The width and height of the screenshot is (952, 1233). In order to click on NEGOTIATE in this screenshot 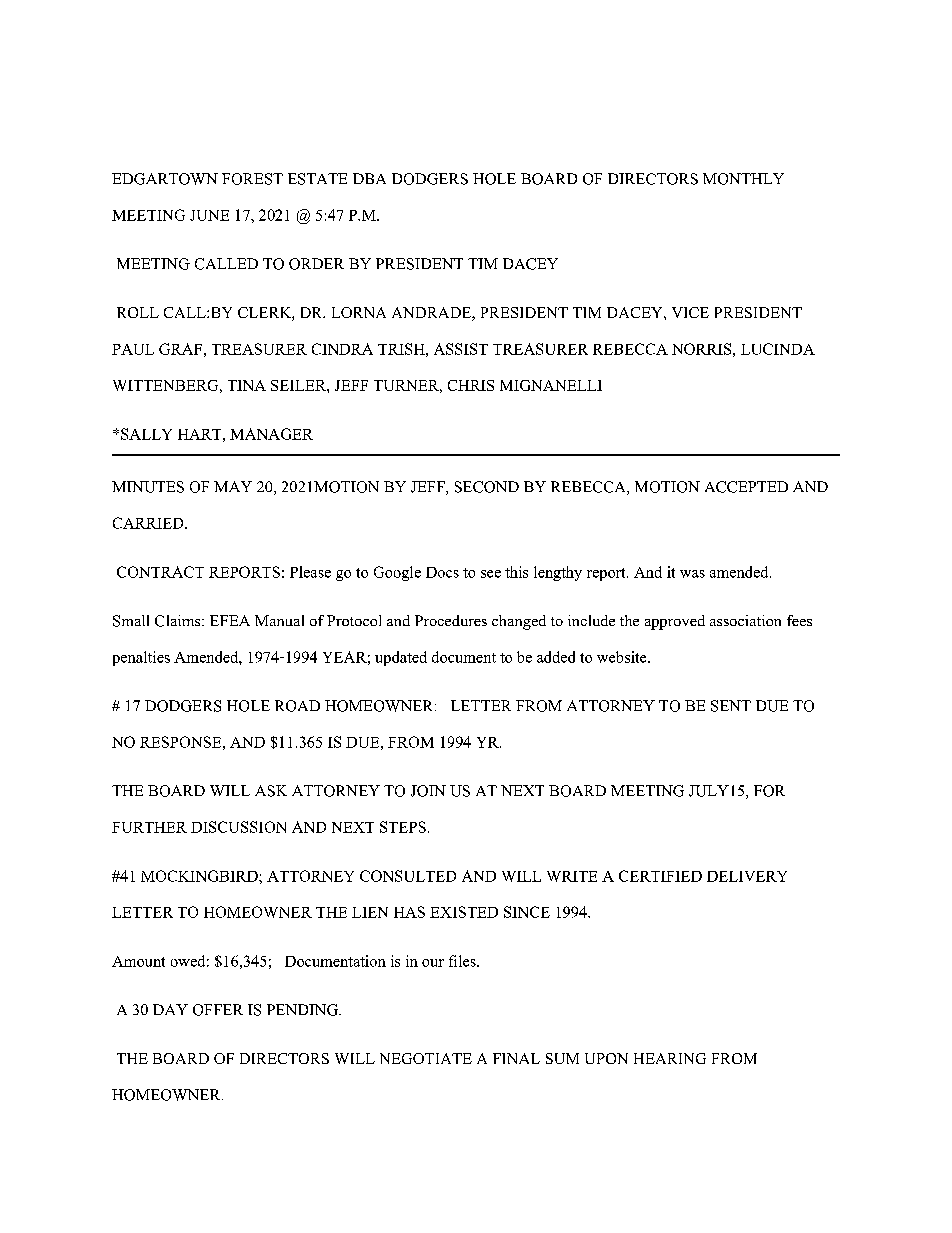, I will do `click(426, 1058)`.
